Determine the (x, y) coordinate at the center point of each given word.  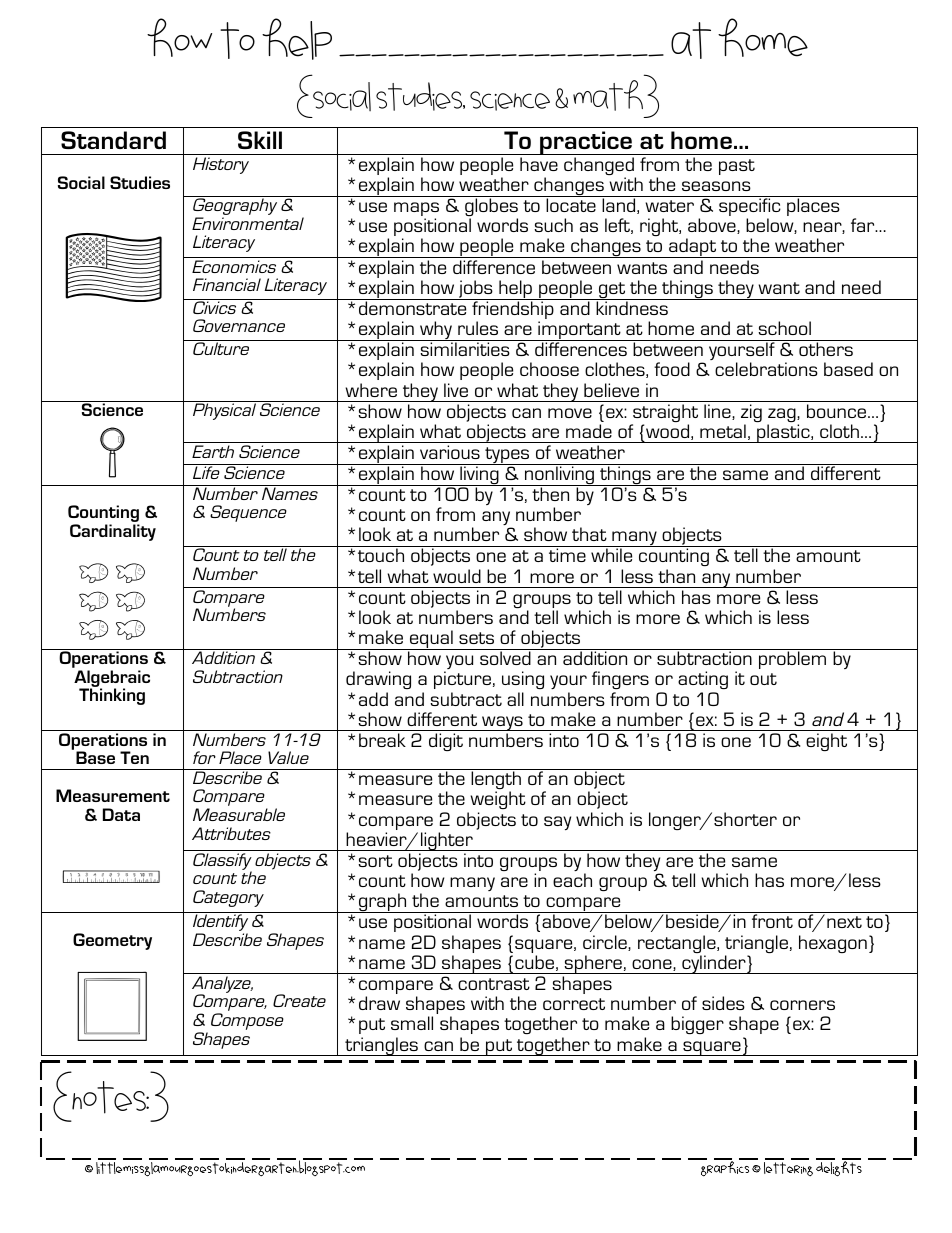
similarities (465, 349)
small (412, 1023)
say (557, 823)
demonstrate (413, 307)
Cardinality (113, 532)
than (676, 576)
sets (476, 638)
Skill (260, 140)
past (737, 167)
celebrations (766, 369)
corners (802, 1005)
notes (110, 1097)
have (539, 164)
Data (121, 814)
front (772, 921)
